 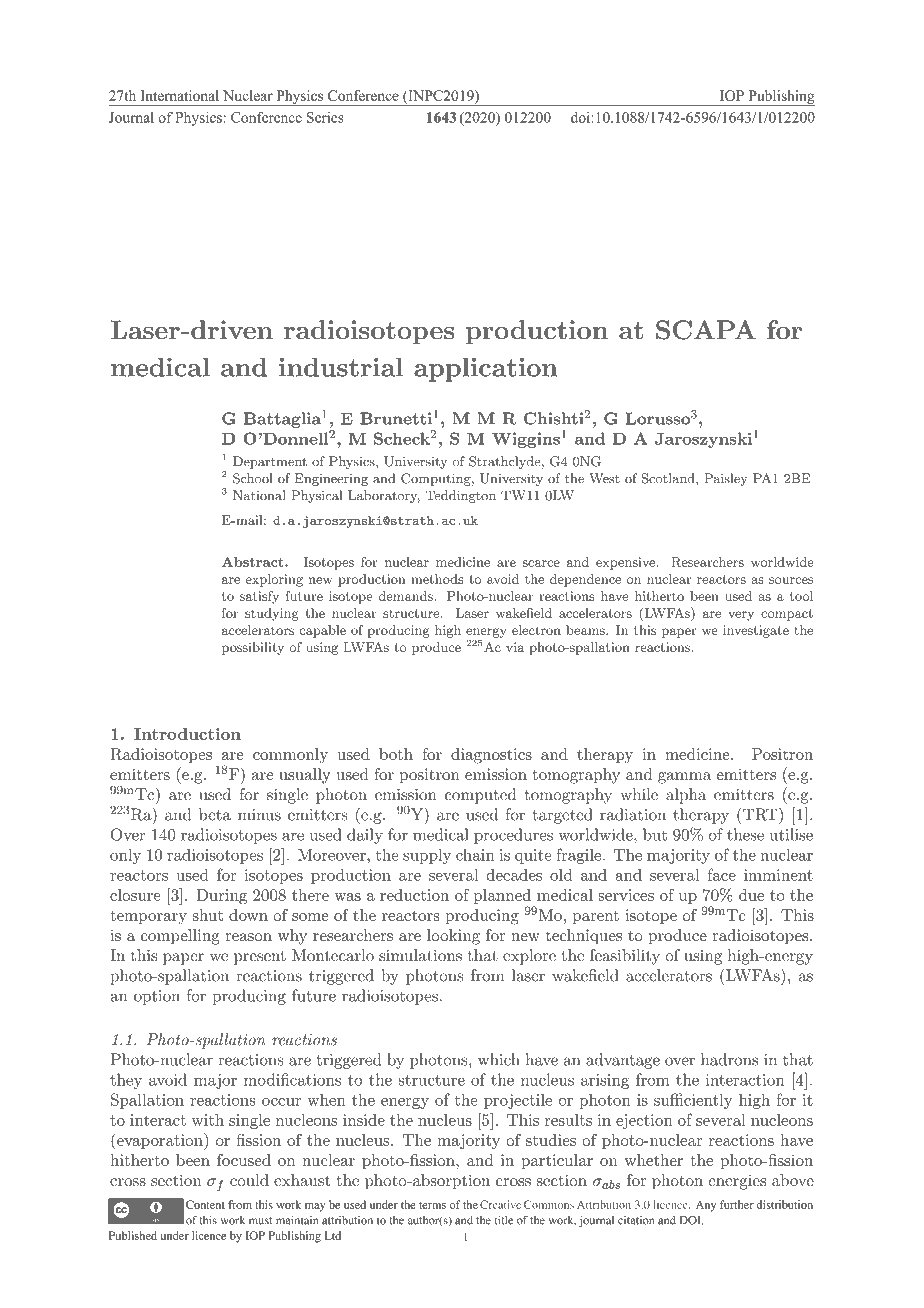 What do you see at coordinates (205, 1204) in the screenshot?
I see `Content` at bounding box center [205, 1204].
